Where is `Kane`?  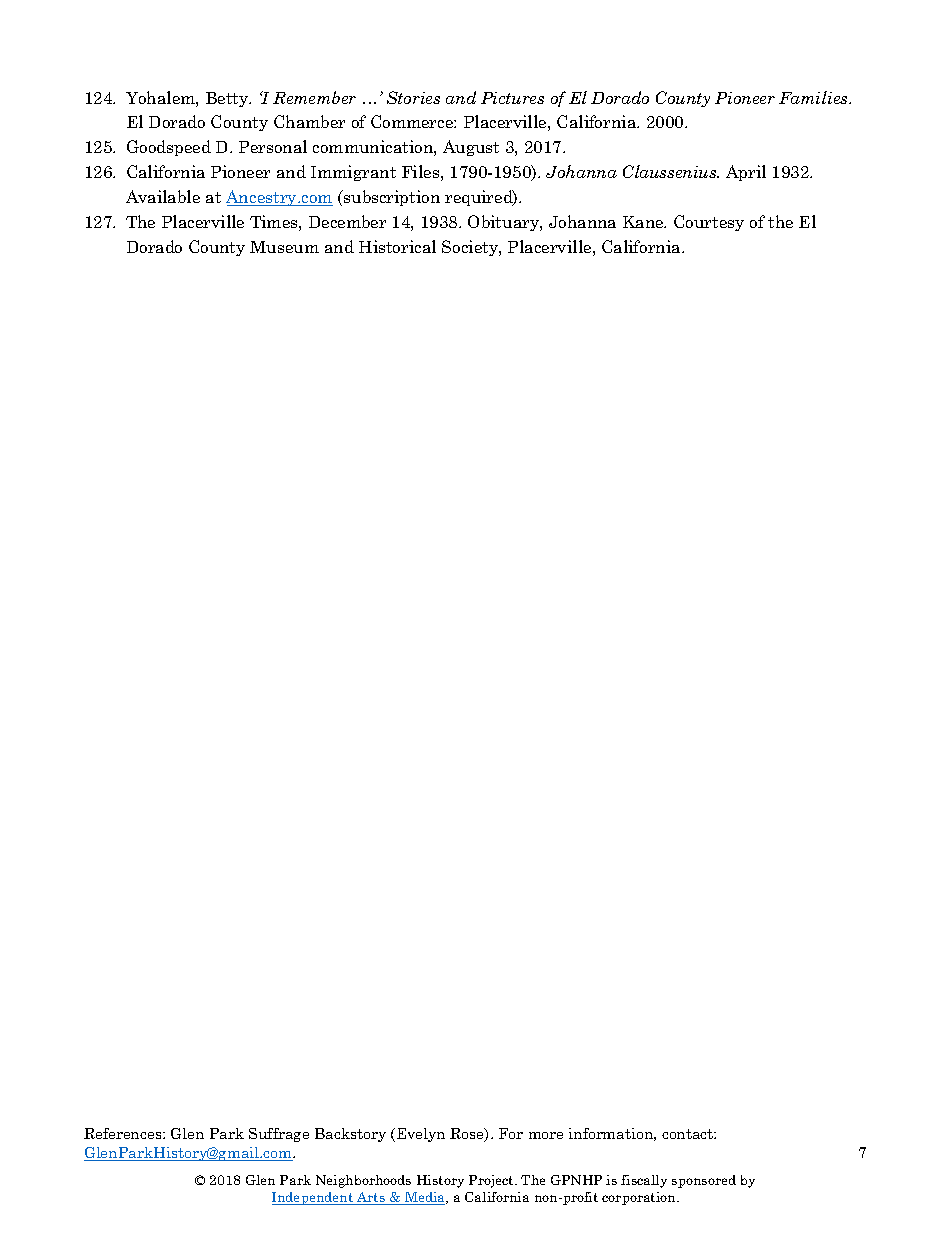
Kane is located at coordinates (644, 222).
